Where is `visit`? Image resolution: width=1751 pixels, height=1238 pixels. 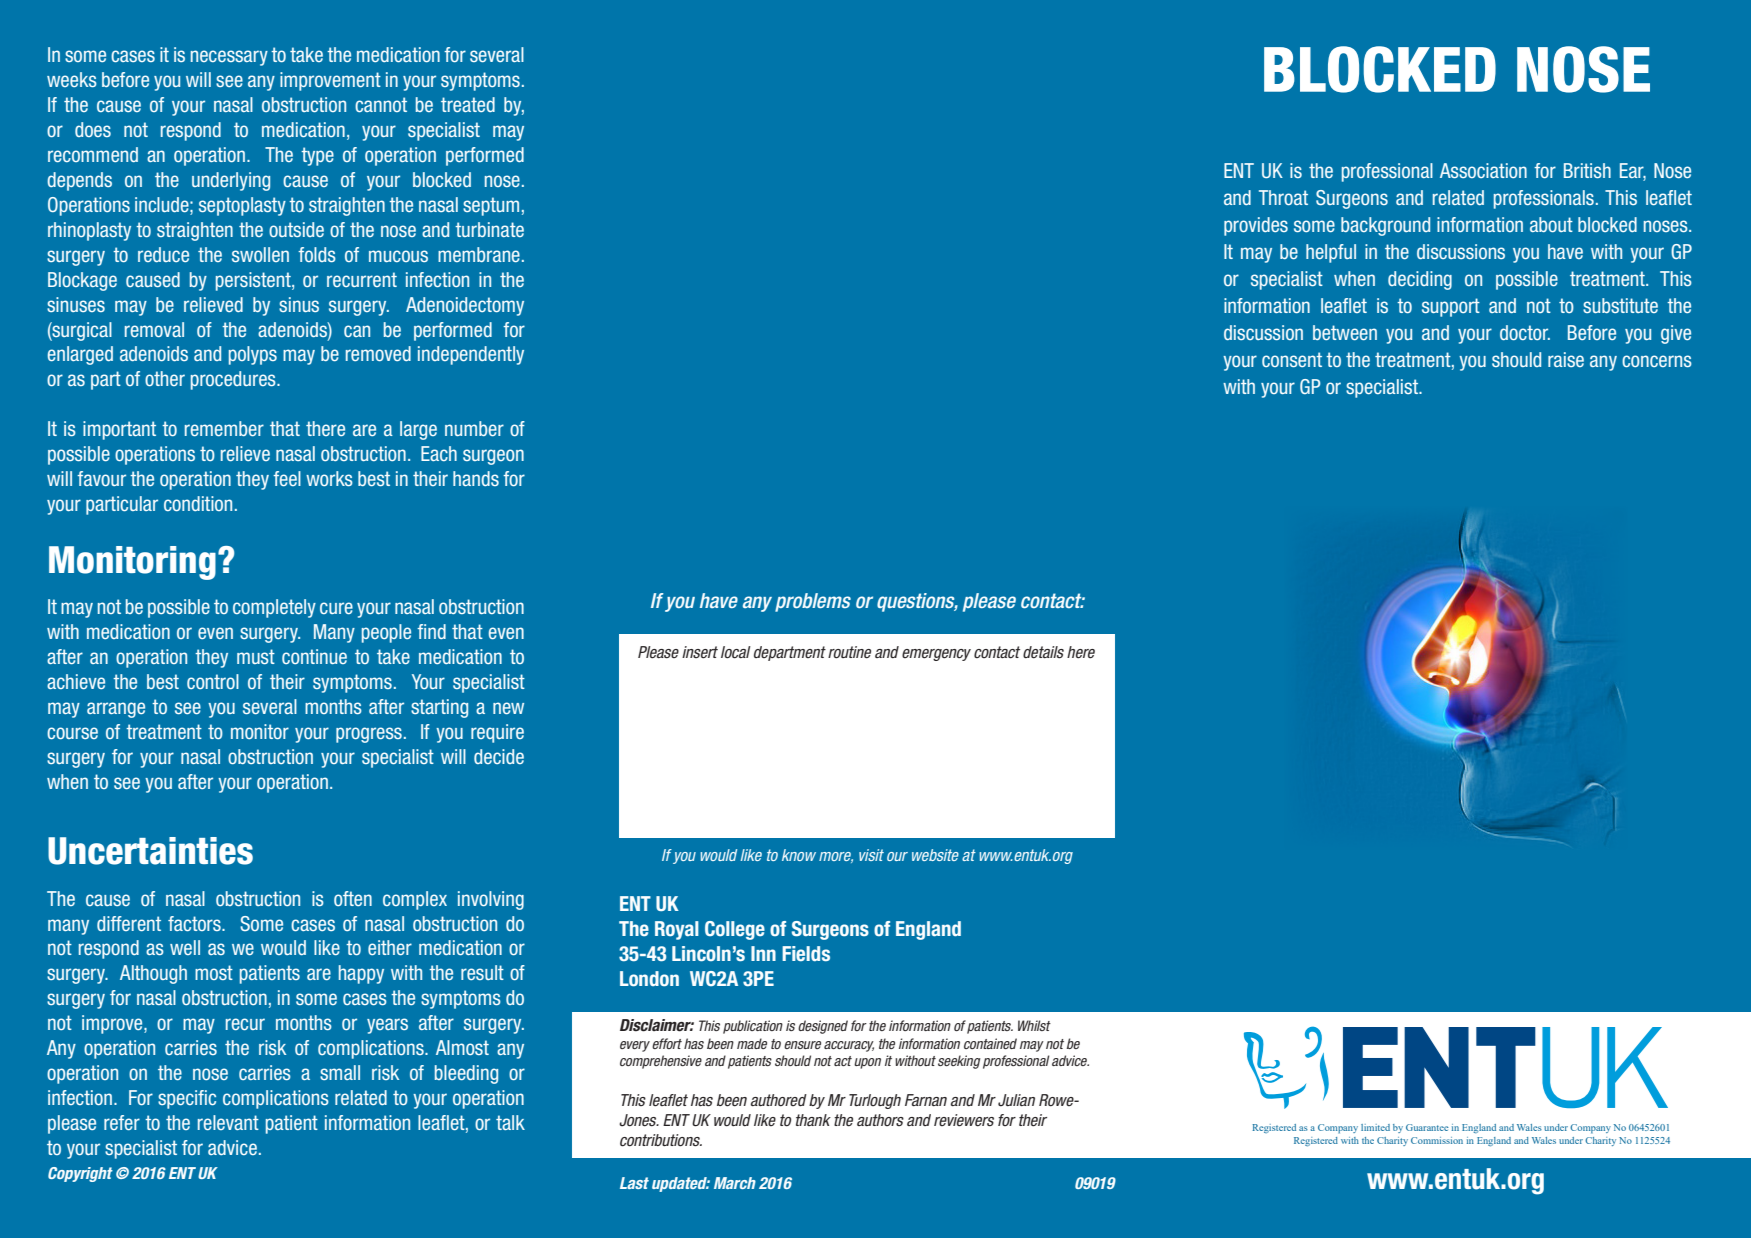
visit is located at coordinates (871, 855).
